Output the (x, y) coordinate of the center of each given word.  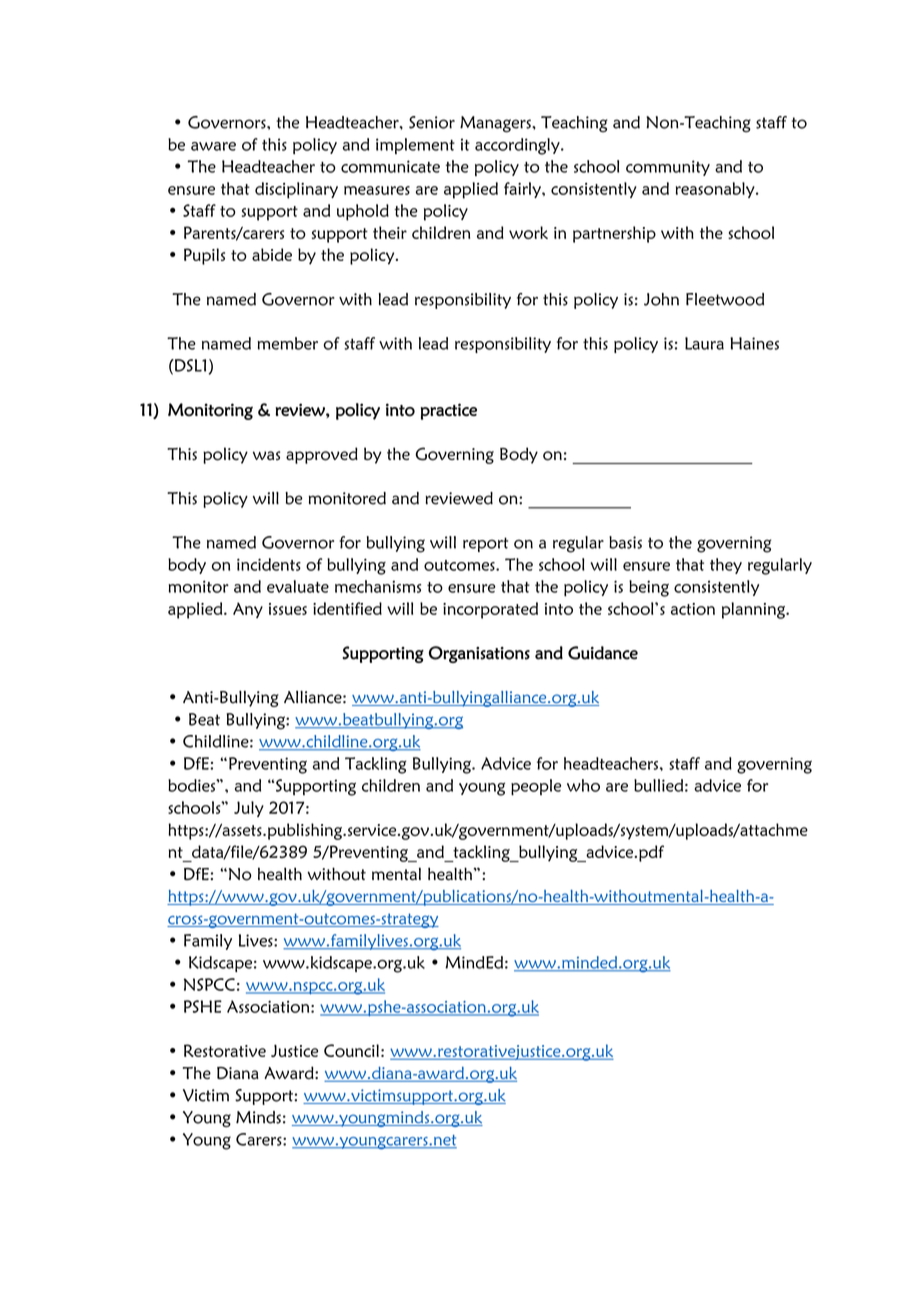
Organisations (479, 654)
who (583, 785)
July (249, 809)
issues (288, 609)
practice (449, 411)
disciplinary (296, 190)
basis (625, 542)
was (266, 456)
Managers (496, 124)
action (693, 609)
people (536, 787)
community (668, 168)
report (485, 544)
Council (351, 1050)
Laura (704, 343)
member (287, 343)
